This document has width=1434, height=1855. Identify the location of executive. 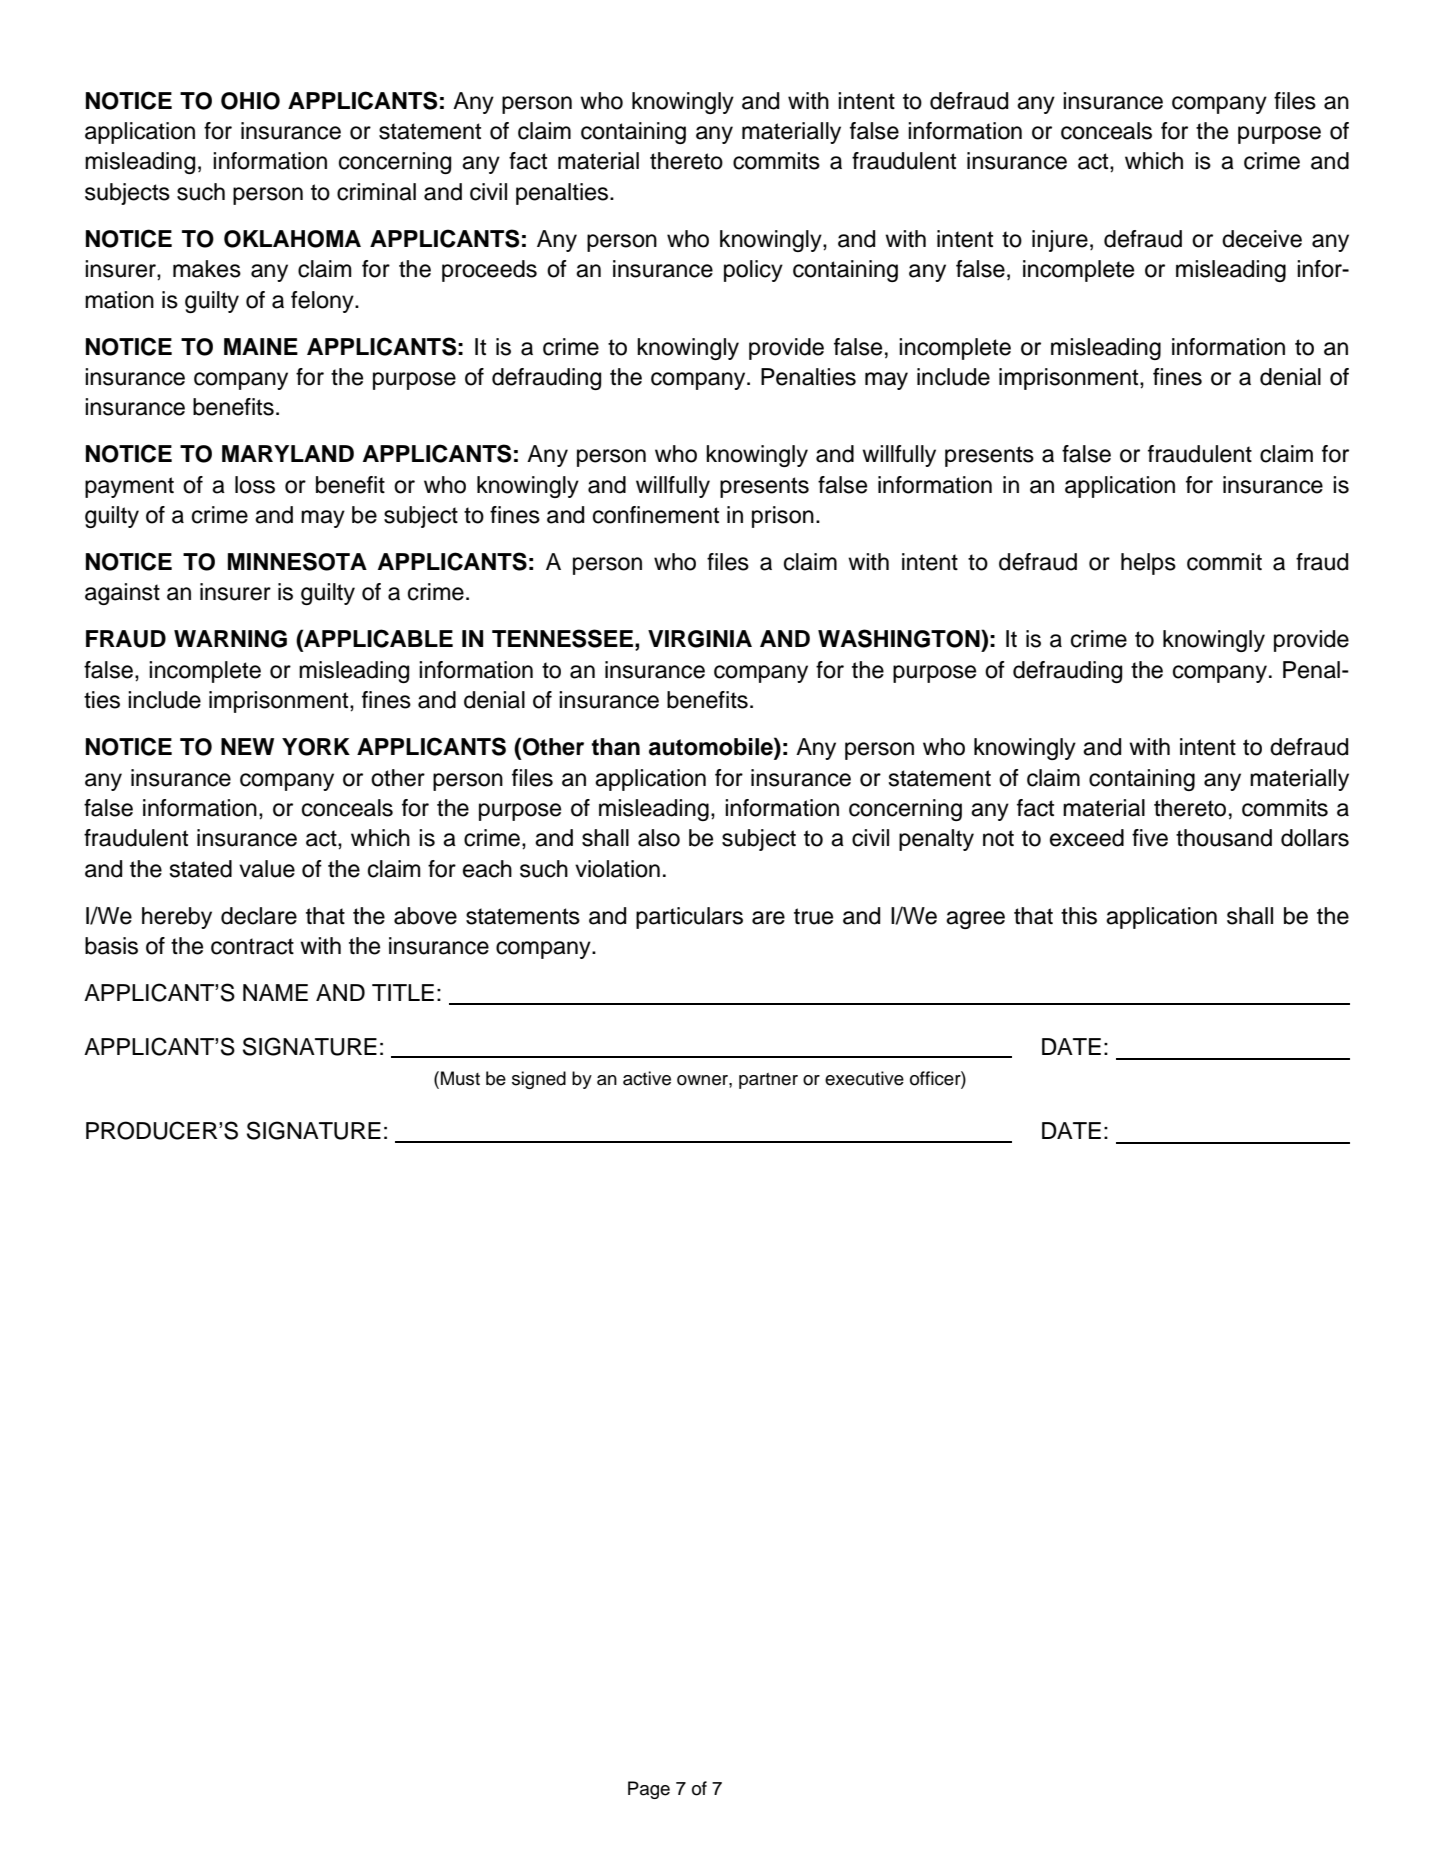
(864, 1078).
